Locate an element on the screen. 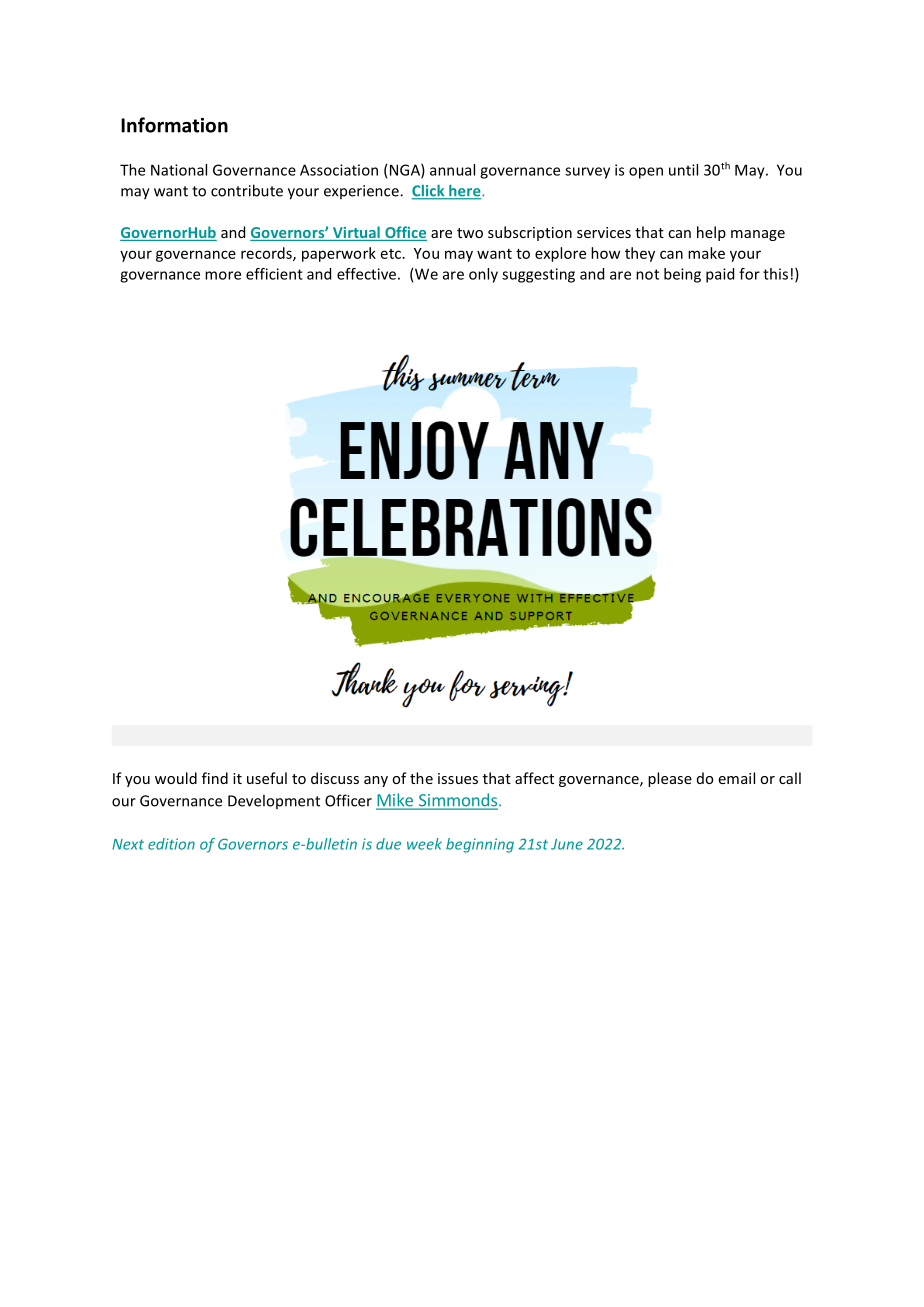 The width and height of the screenshot is (924, 1307). annual is located at coordinates (452, 170).
